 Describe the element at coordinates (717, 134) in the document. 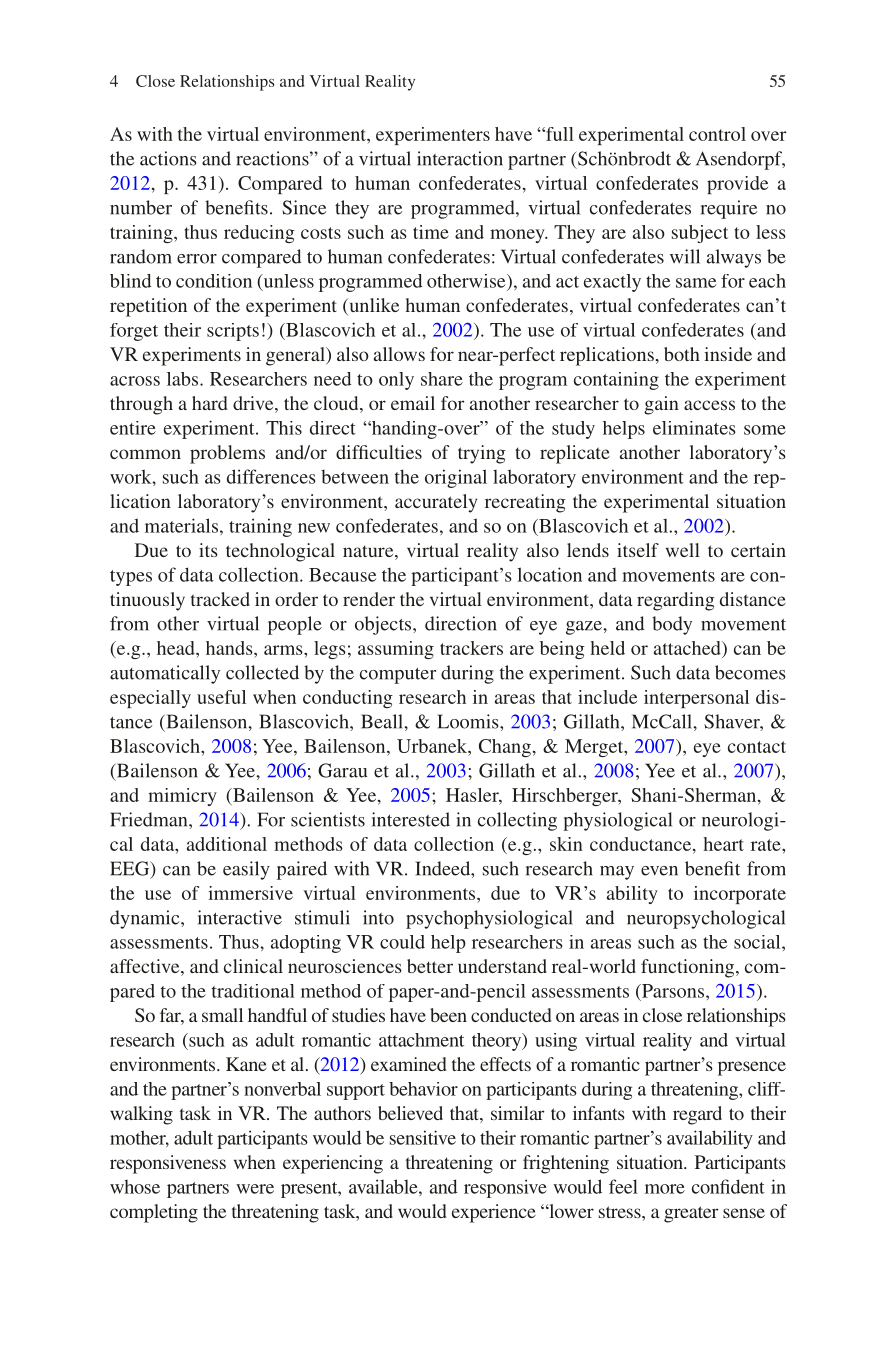

I see `control` at that location.
